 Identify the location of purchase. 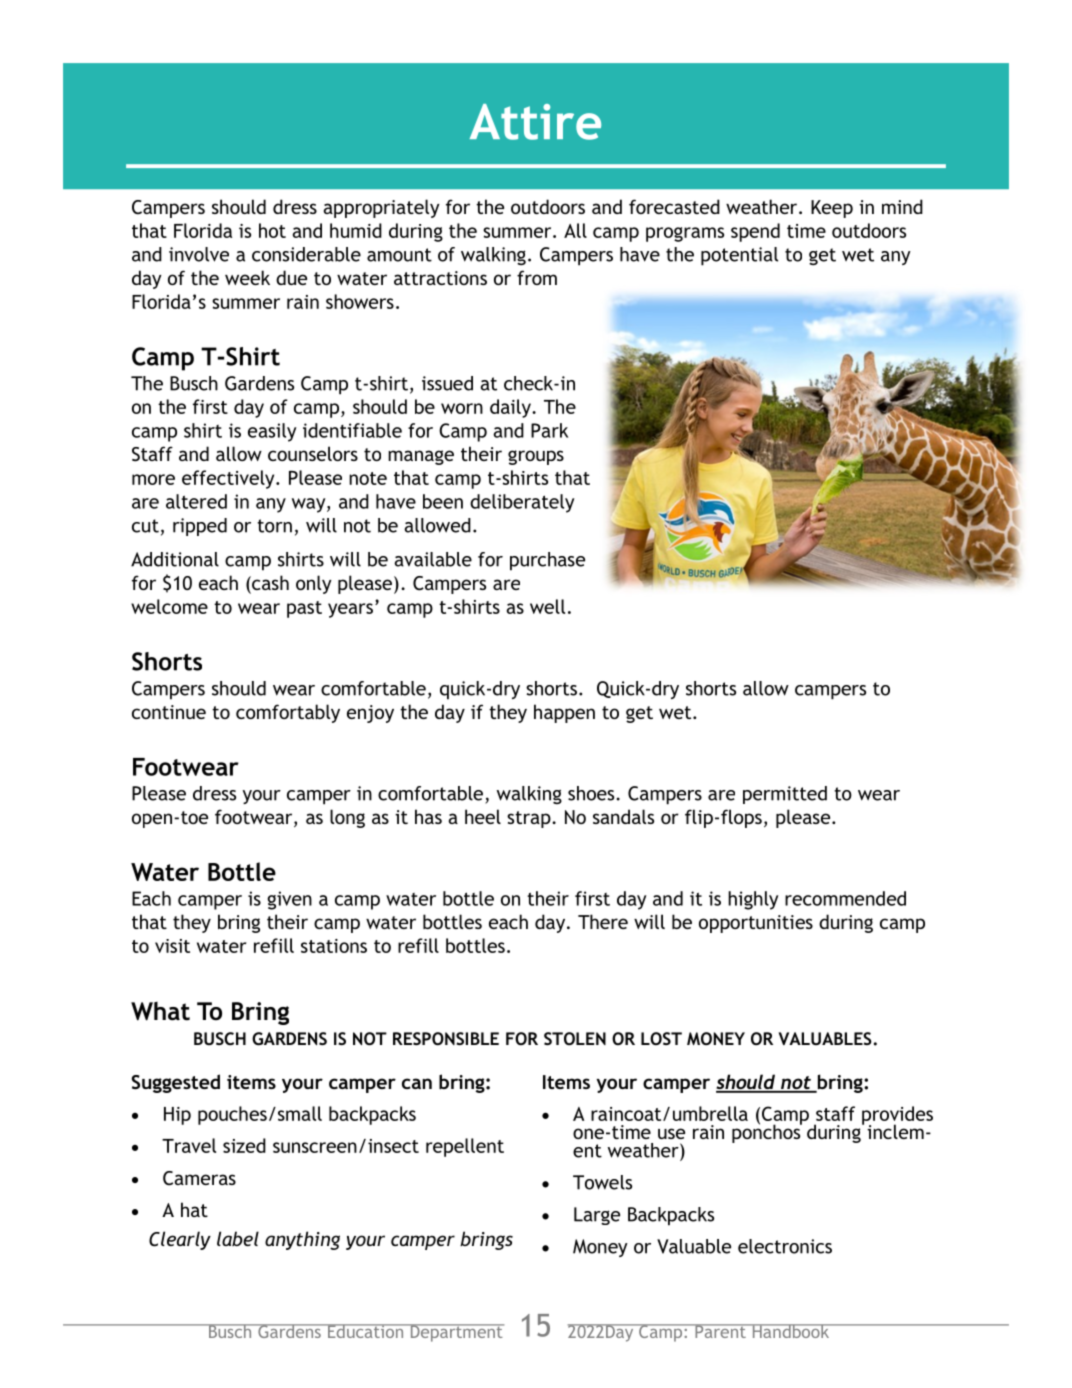
(547, 561).
